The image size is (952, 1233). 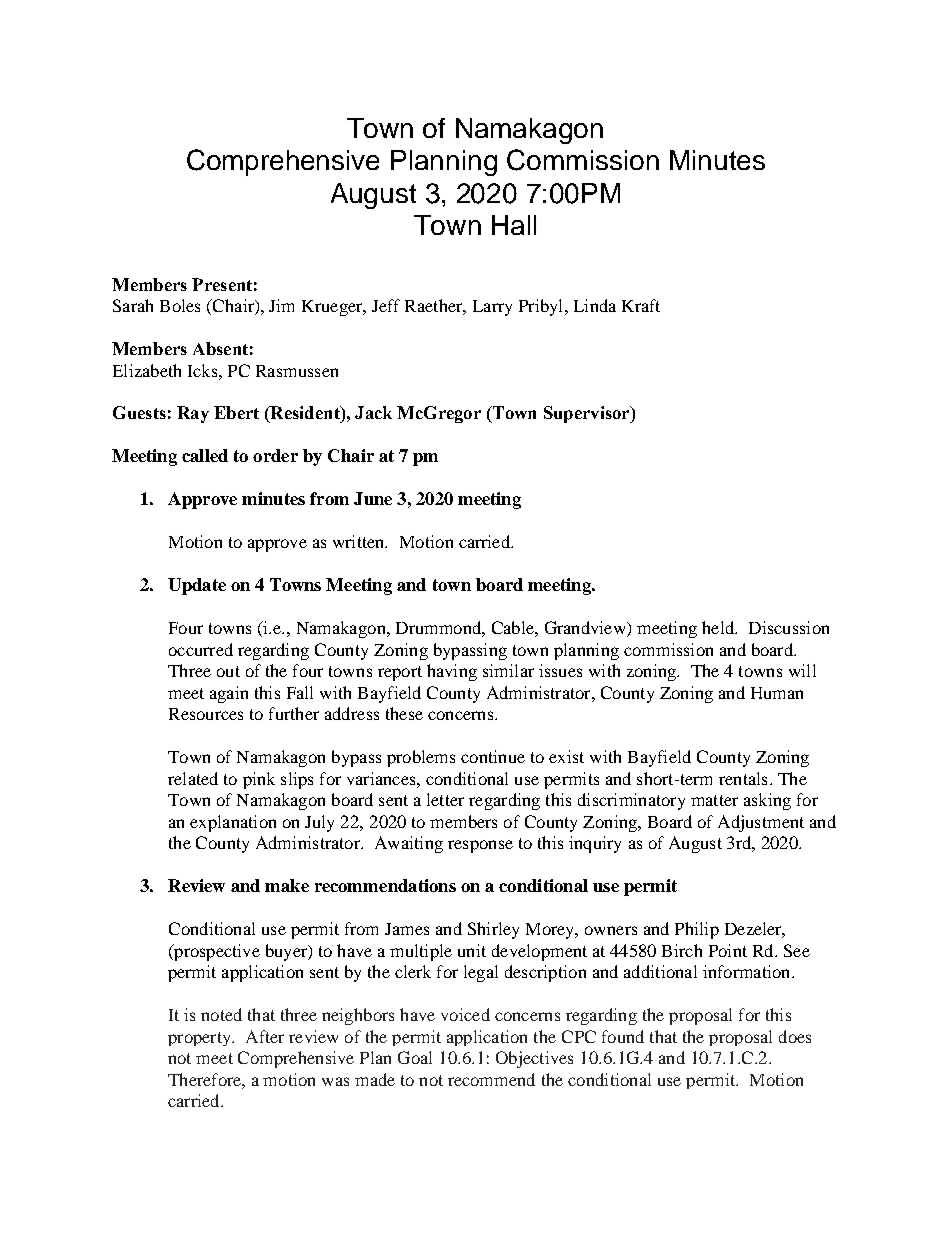 What do you see at coordinates (719, 627) in the page?
I see `held` at bounding box center [719, 627].
